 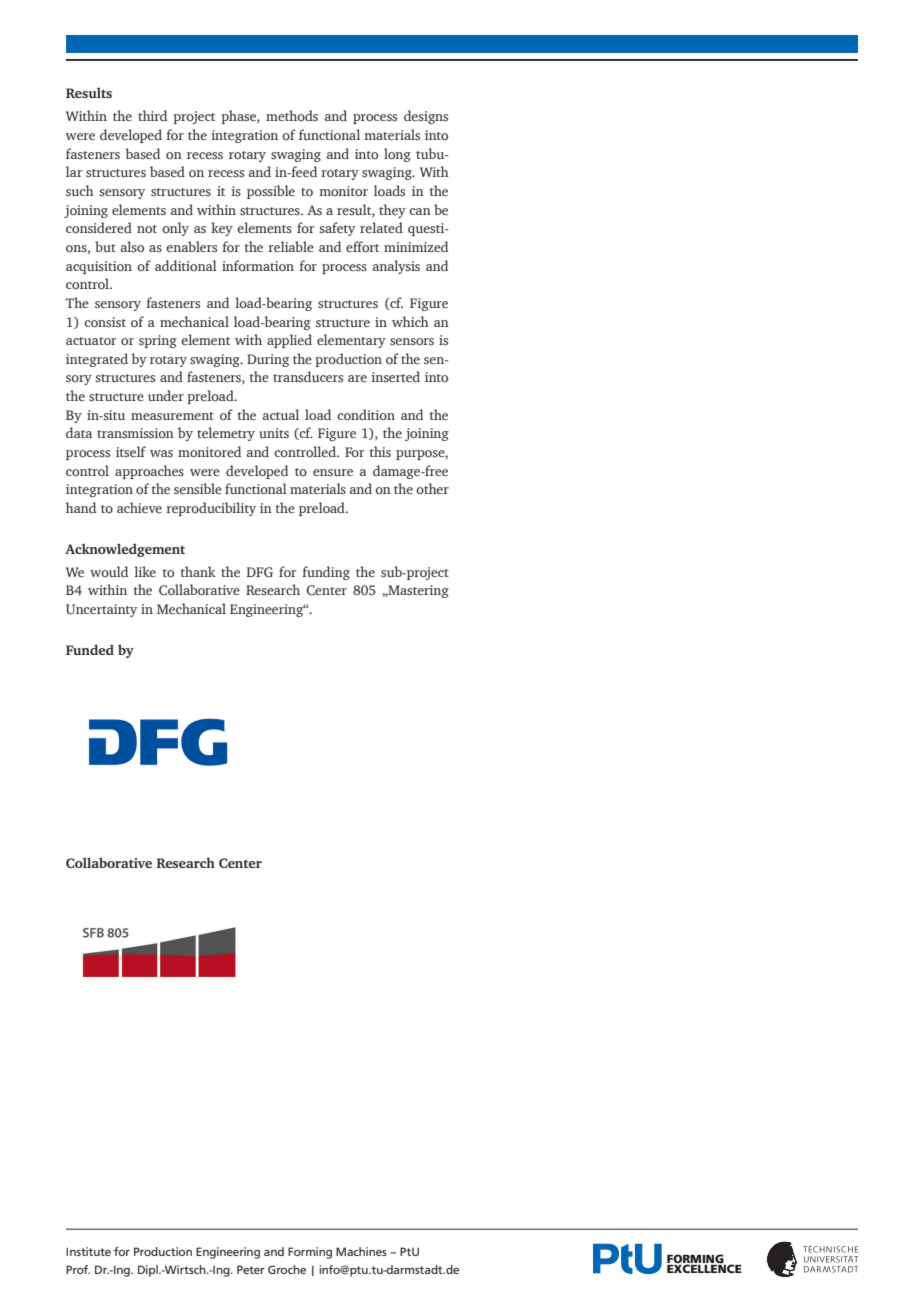 What do you see at coordinates (198, 571) in the screenshot?
I see `thank` at bounding box center [198, 571].
